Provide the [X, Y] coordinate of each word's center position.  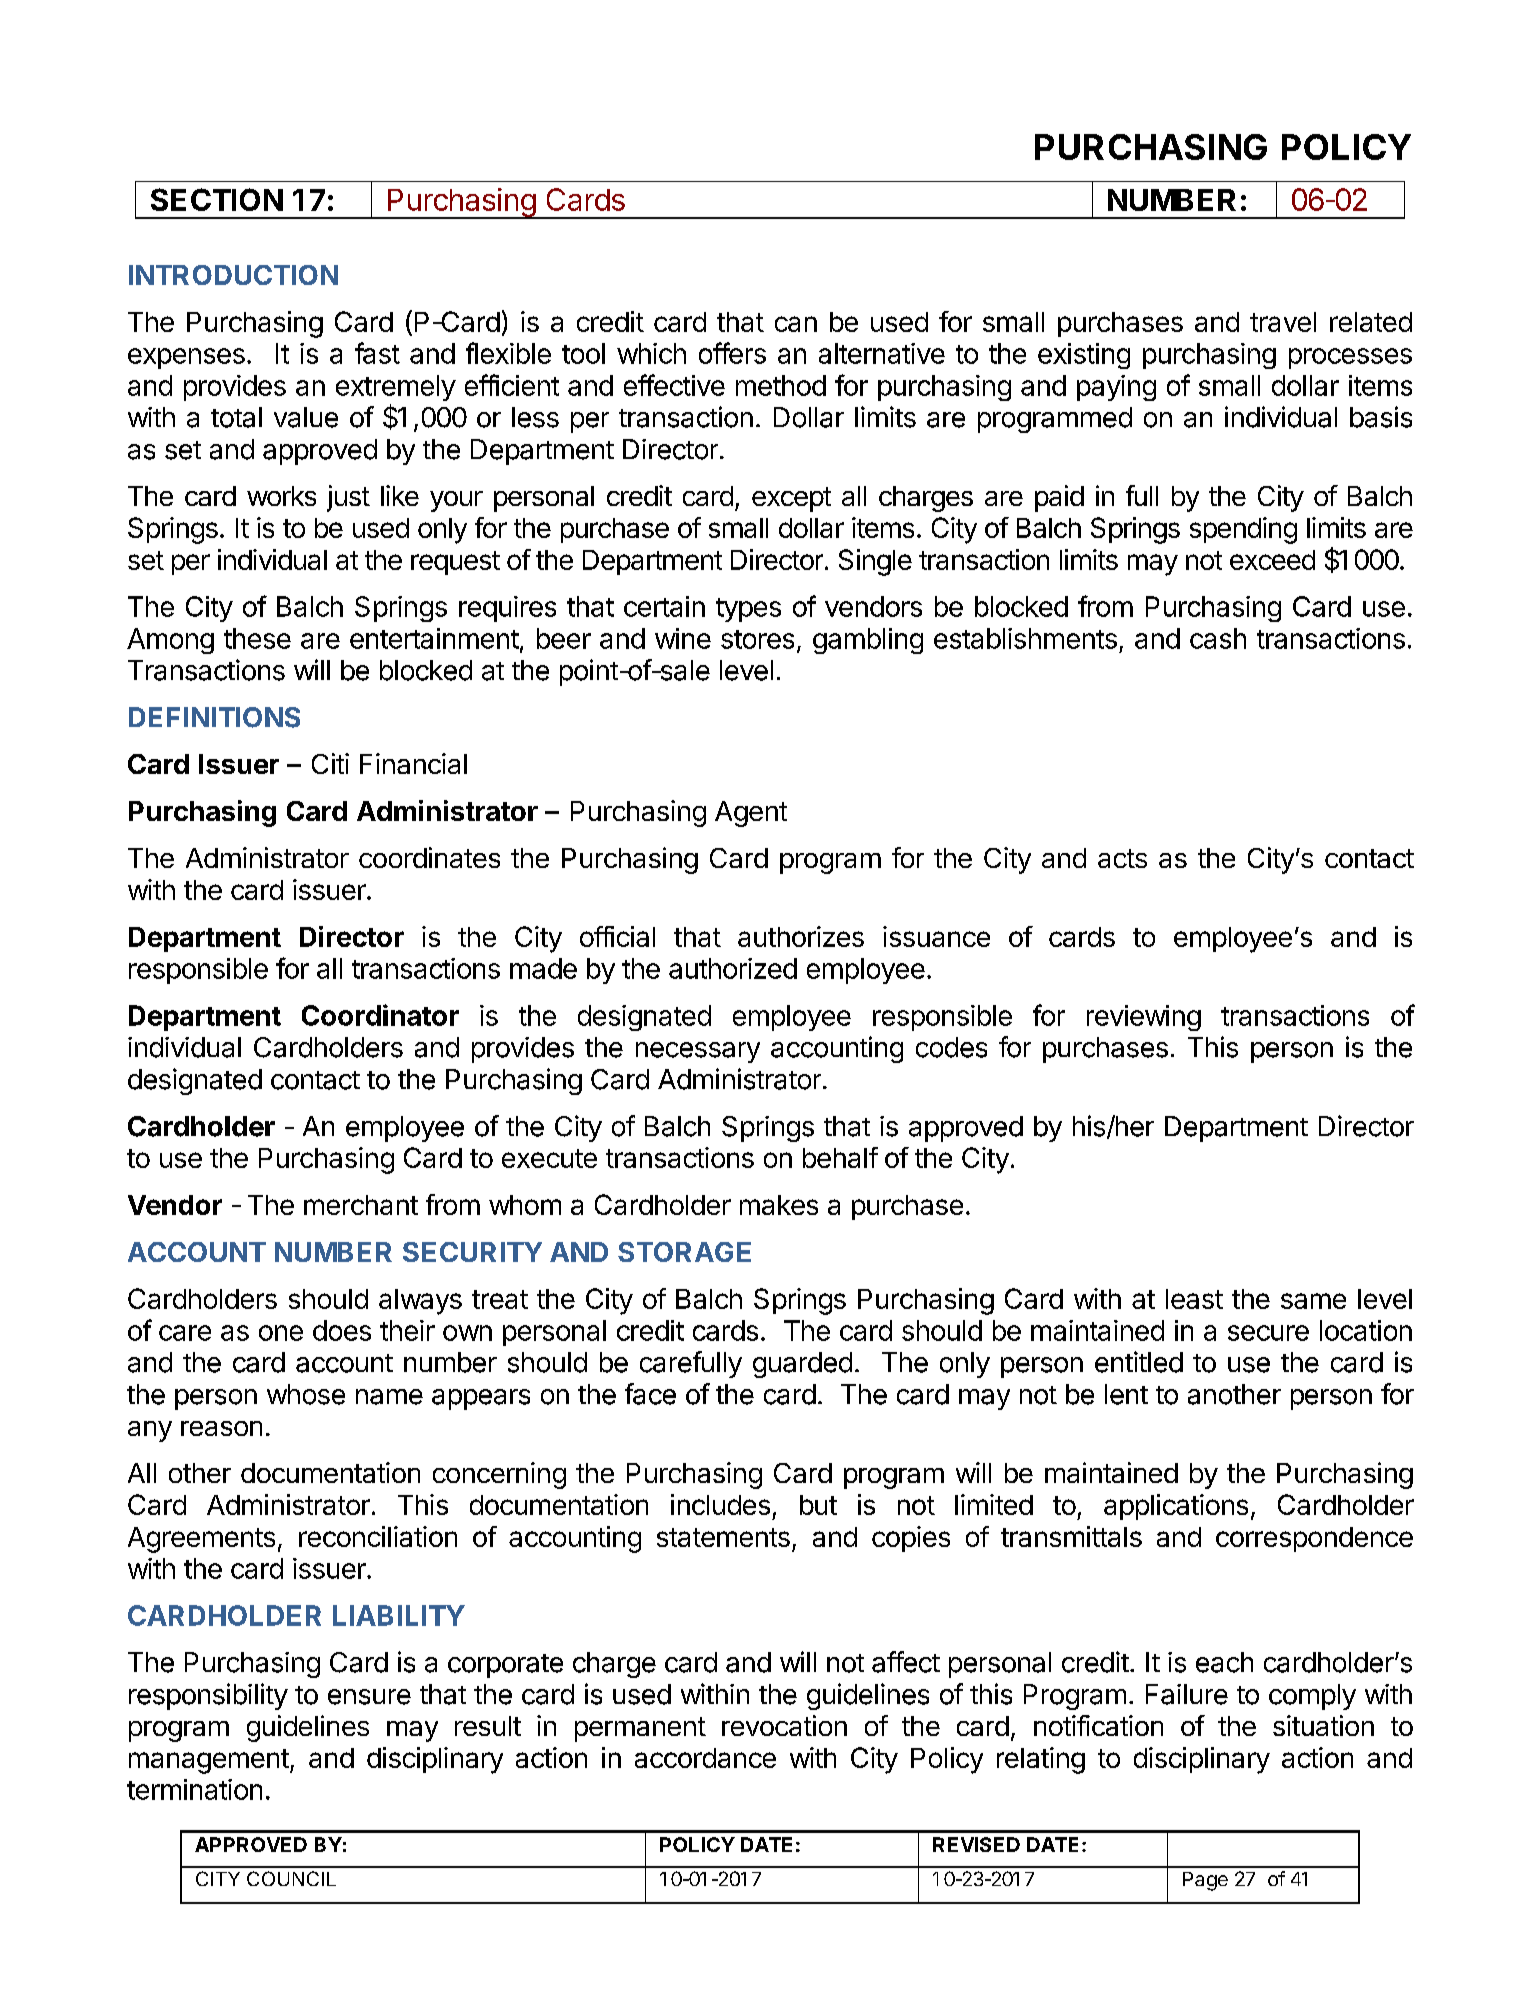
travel [1283, 322]
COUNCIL [291, 1878]
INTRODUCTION [233, 275]
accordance [705, 1758]
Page [1205, 1881]
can [796, 324]
